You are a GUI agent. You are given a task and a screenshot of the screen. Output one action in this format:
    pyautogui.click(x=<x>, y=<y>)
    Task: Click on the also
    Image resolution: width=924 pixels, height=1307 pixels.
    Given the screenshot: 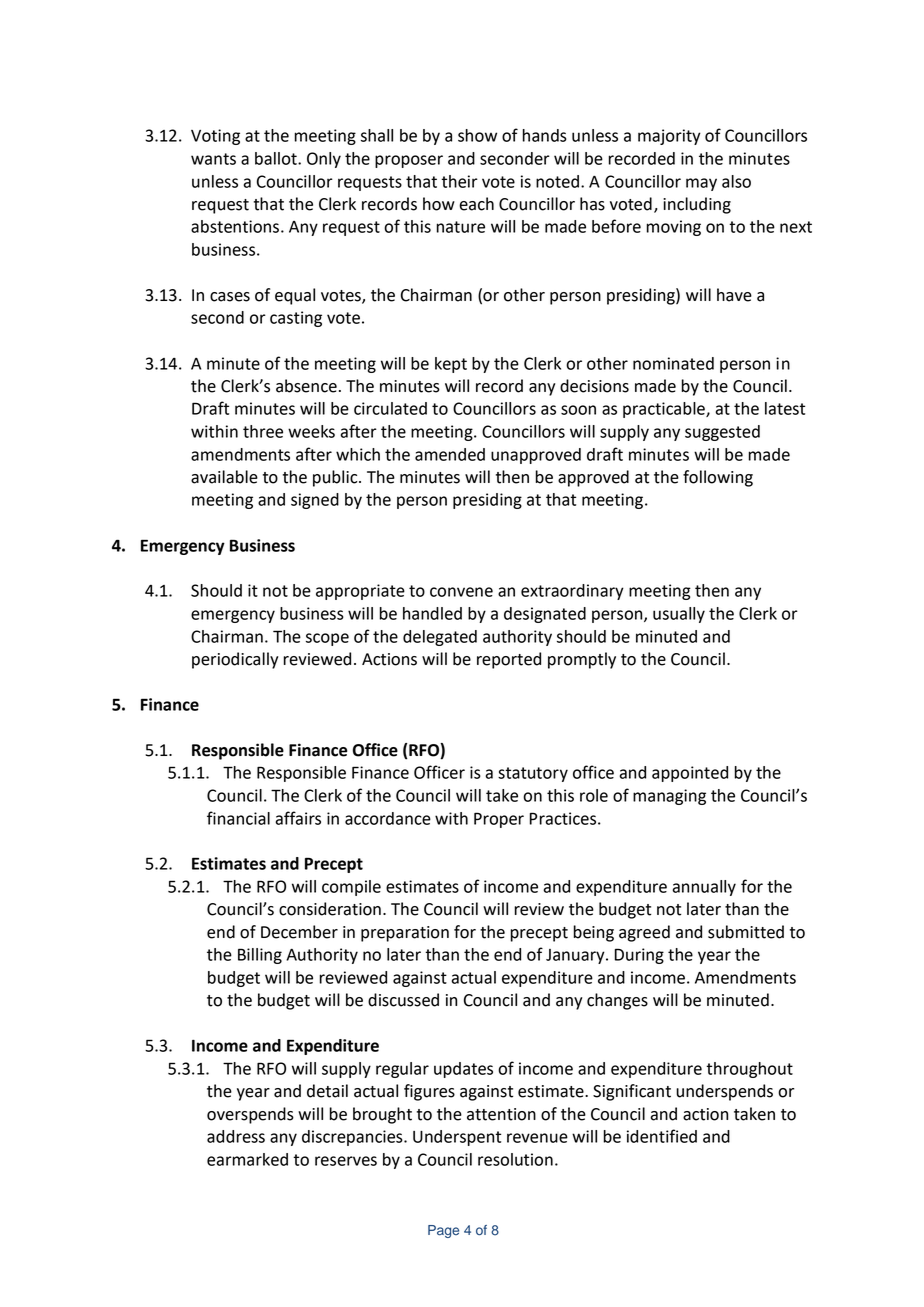 What is the action you would take?
    pyautogui.click(x=736, y=181)
